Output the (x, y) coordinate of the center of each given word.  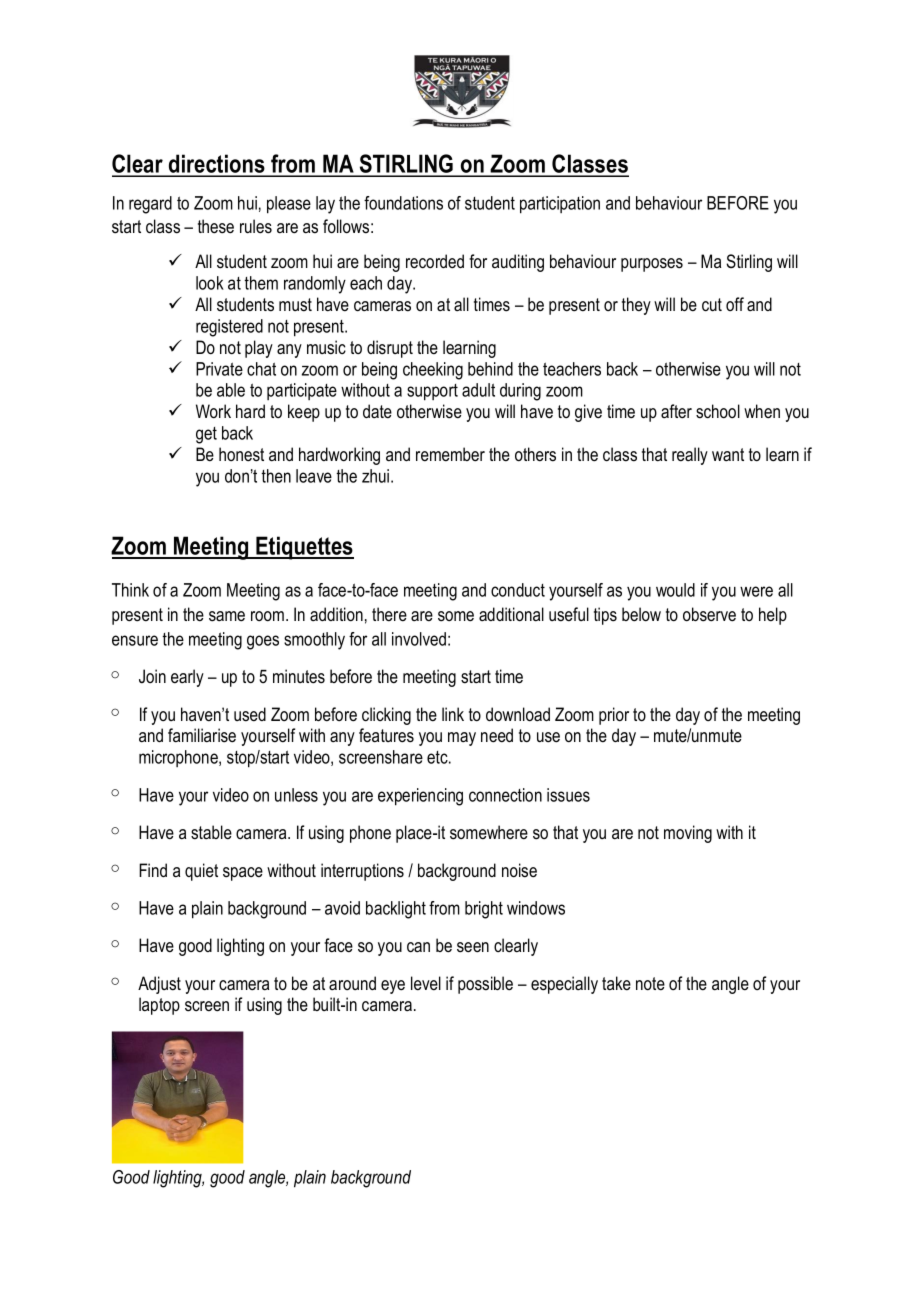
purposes (652, 265)
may (462, 739)
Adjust (159, 985)
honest (241, 454)
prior (614, 716)
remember (450, 454)
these (216, 226)
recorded (435, 261)
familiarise (202, 735)
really (690, 456)
